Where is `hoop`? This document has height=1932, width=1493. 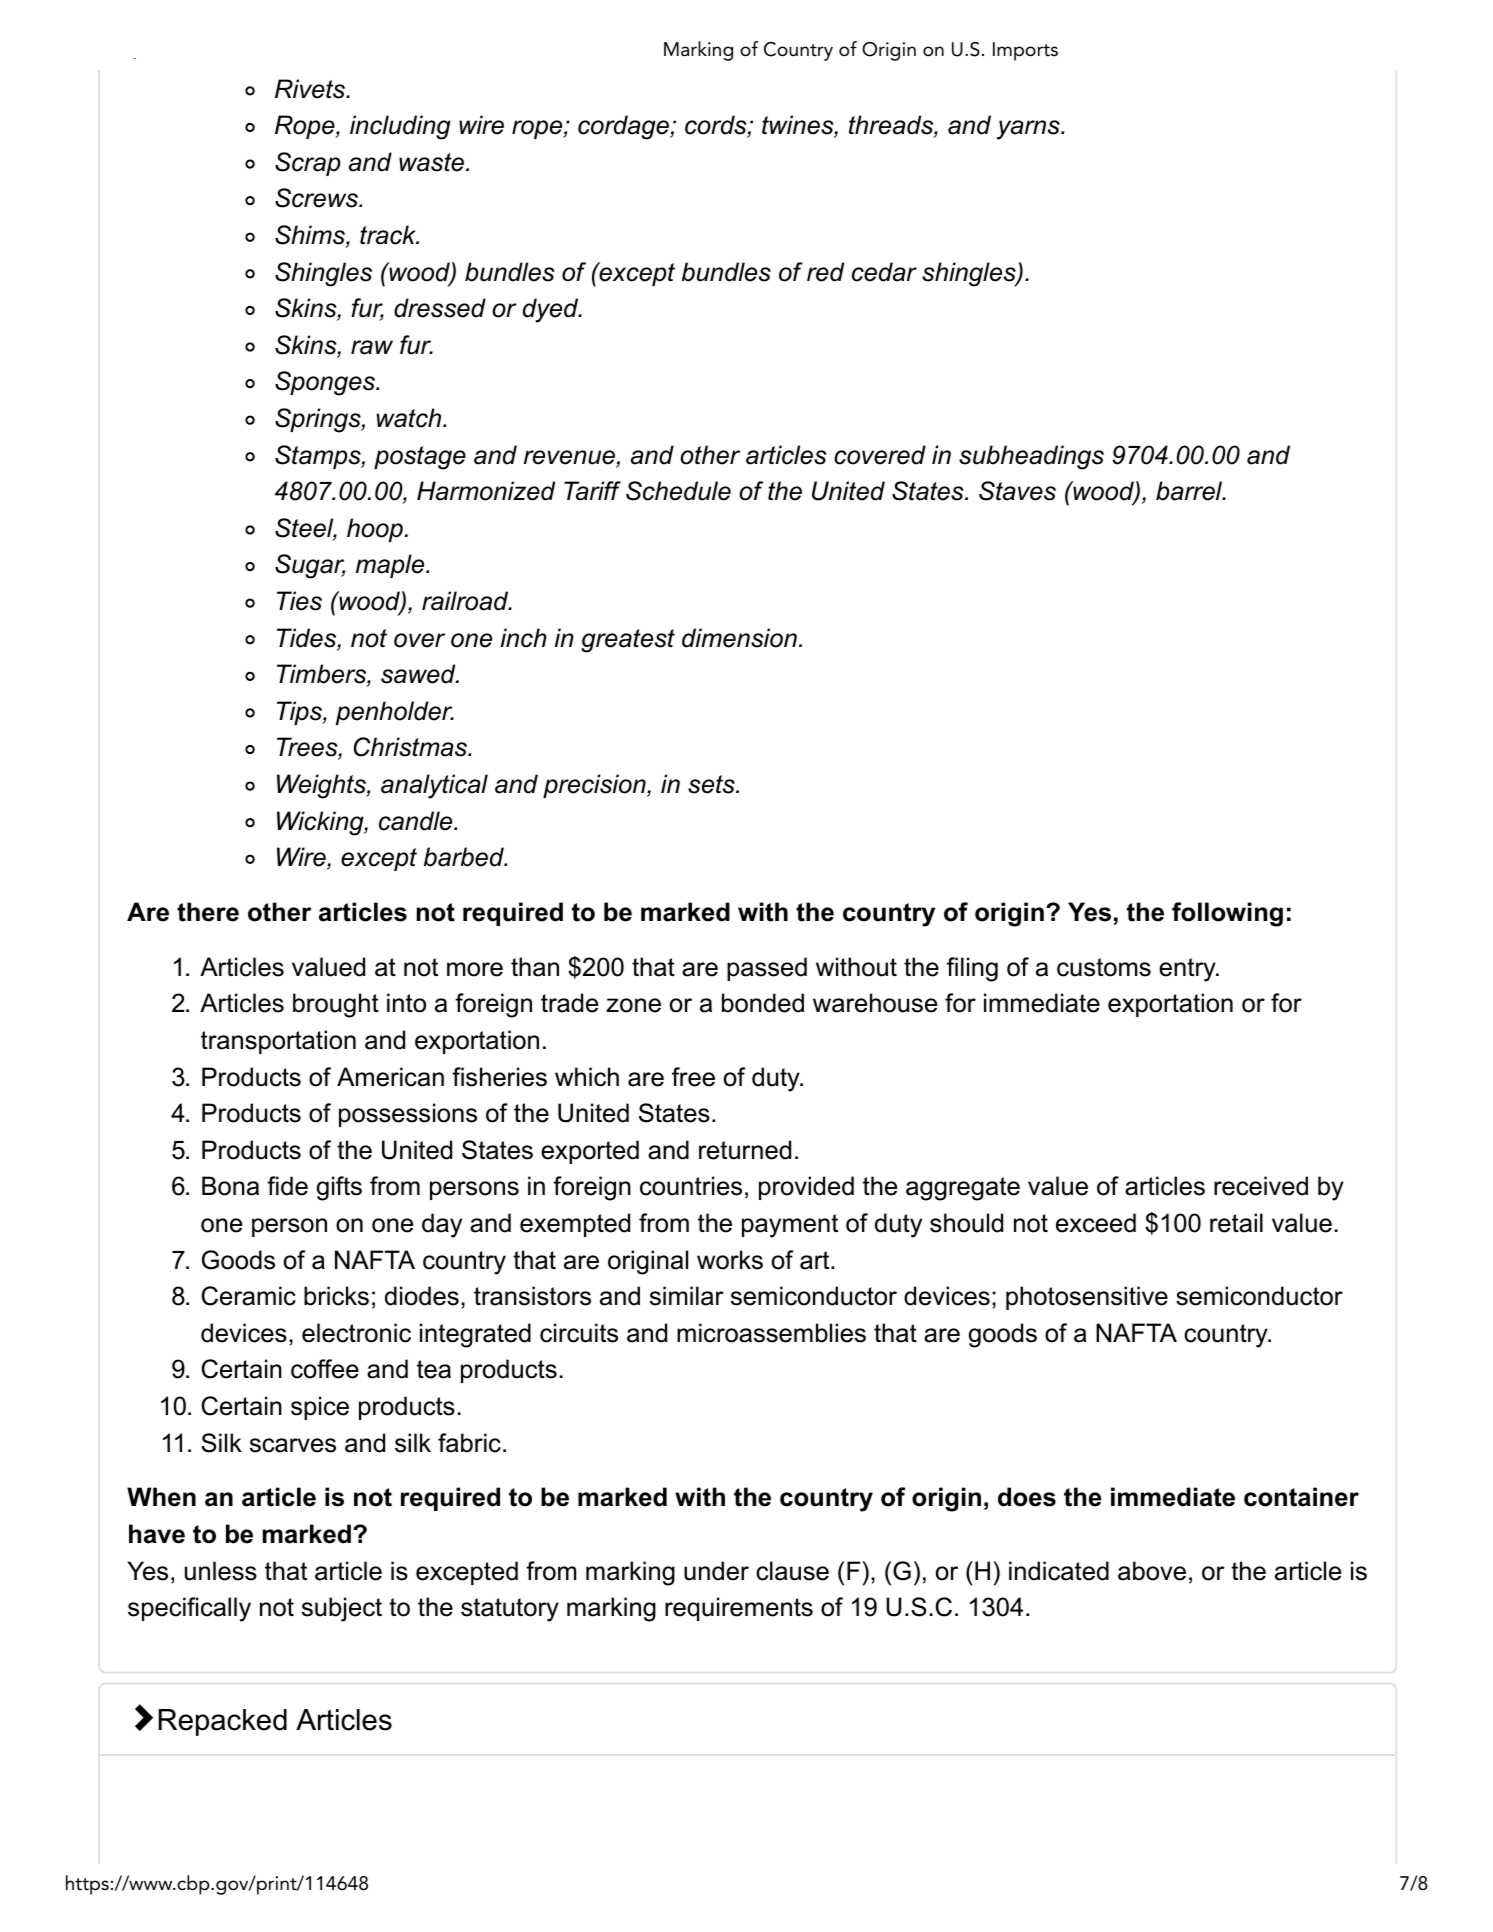 hoop is located at coordinates (375, 530).
